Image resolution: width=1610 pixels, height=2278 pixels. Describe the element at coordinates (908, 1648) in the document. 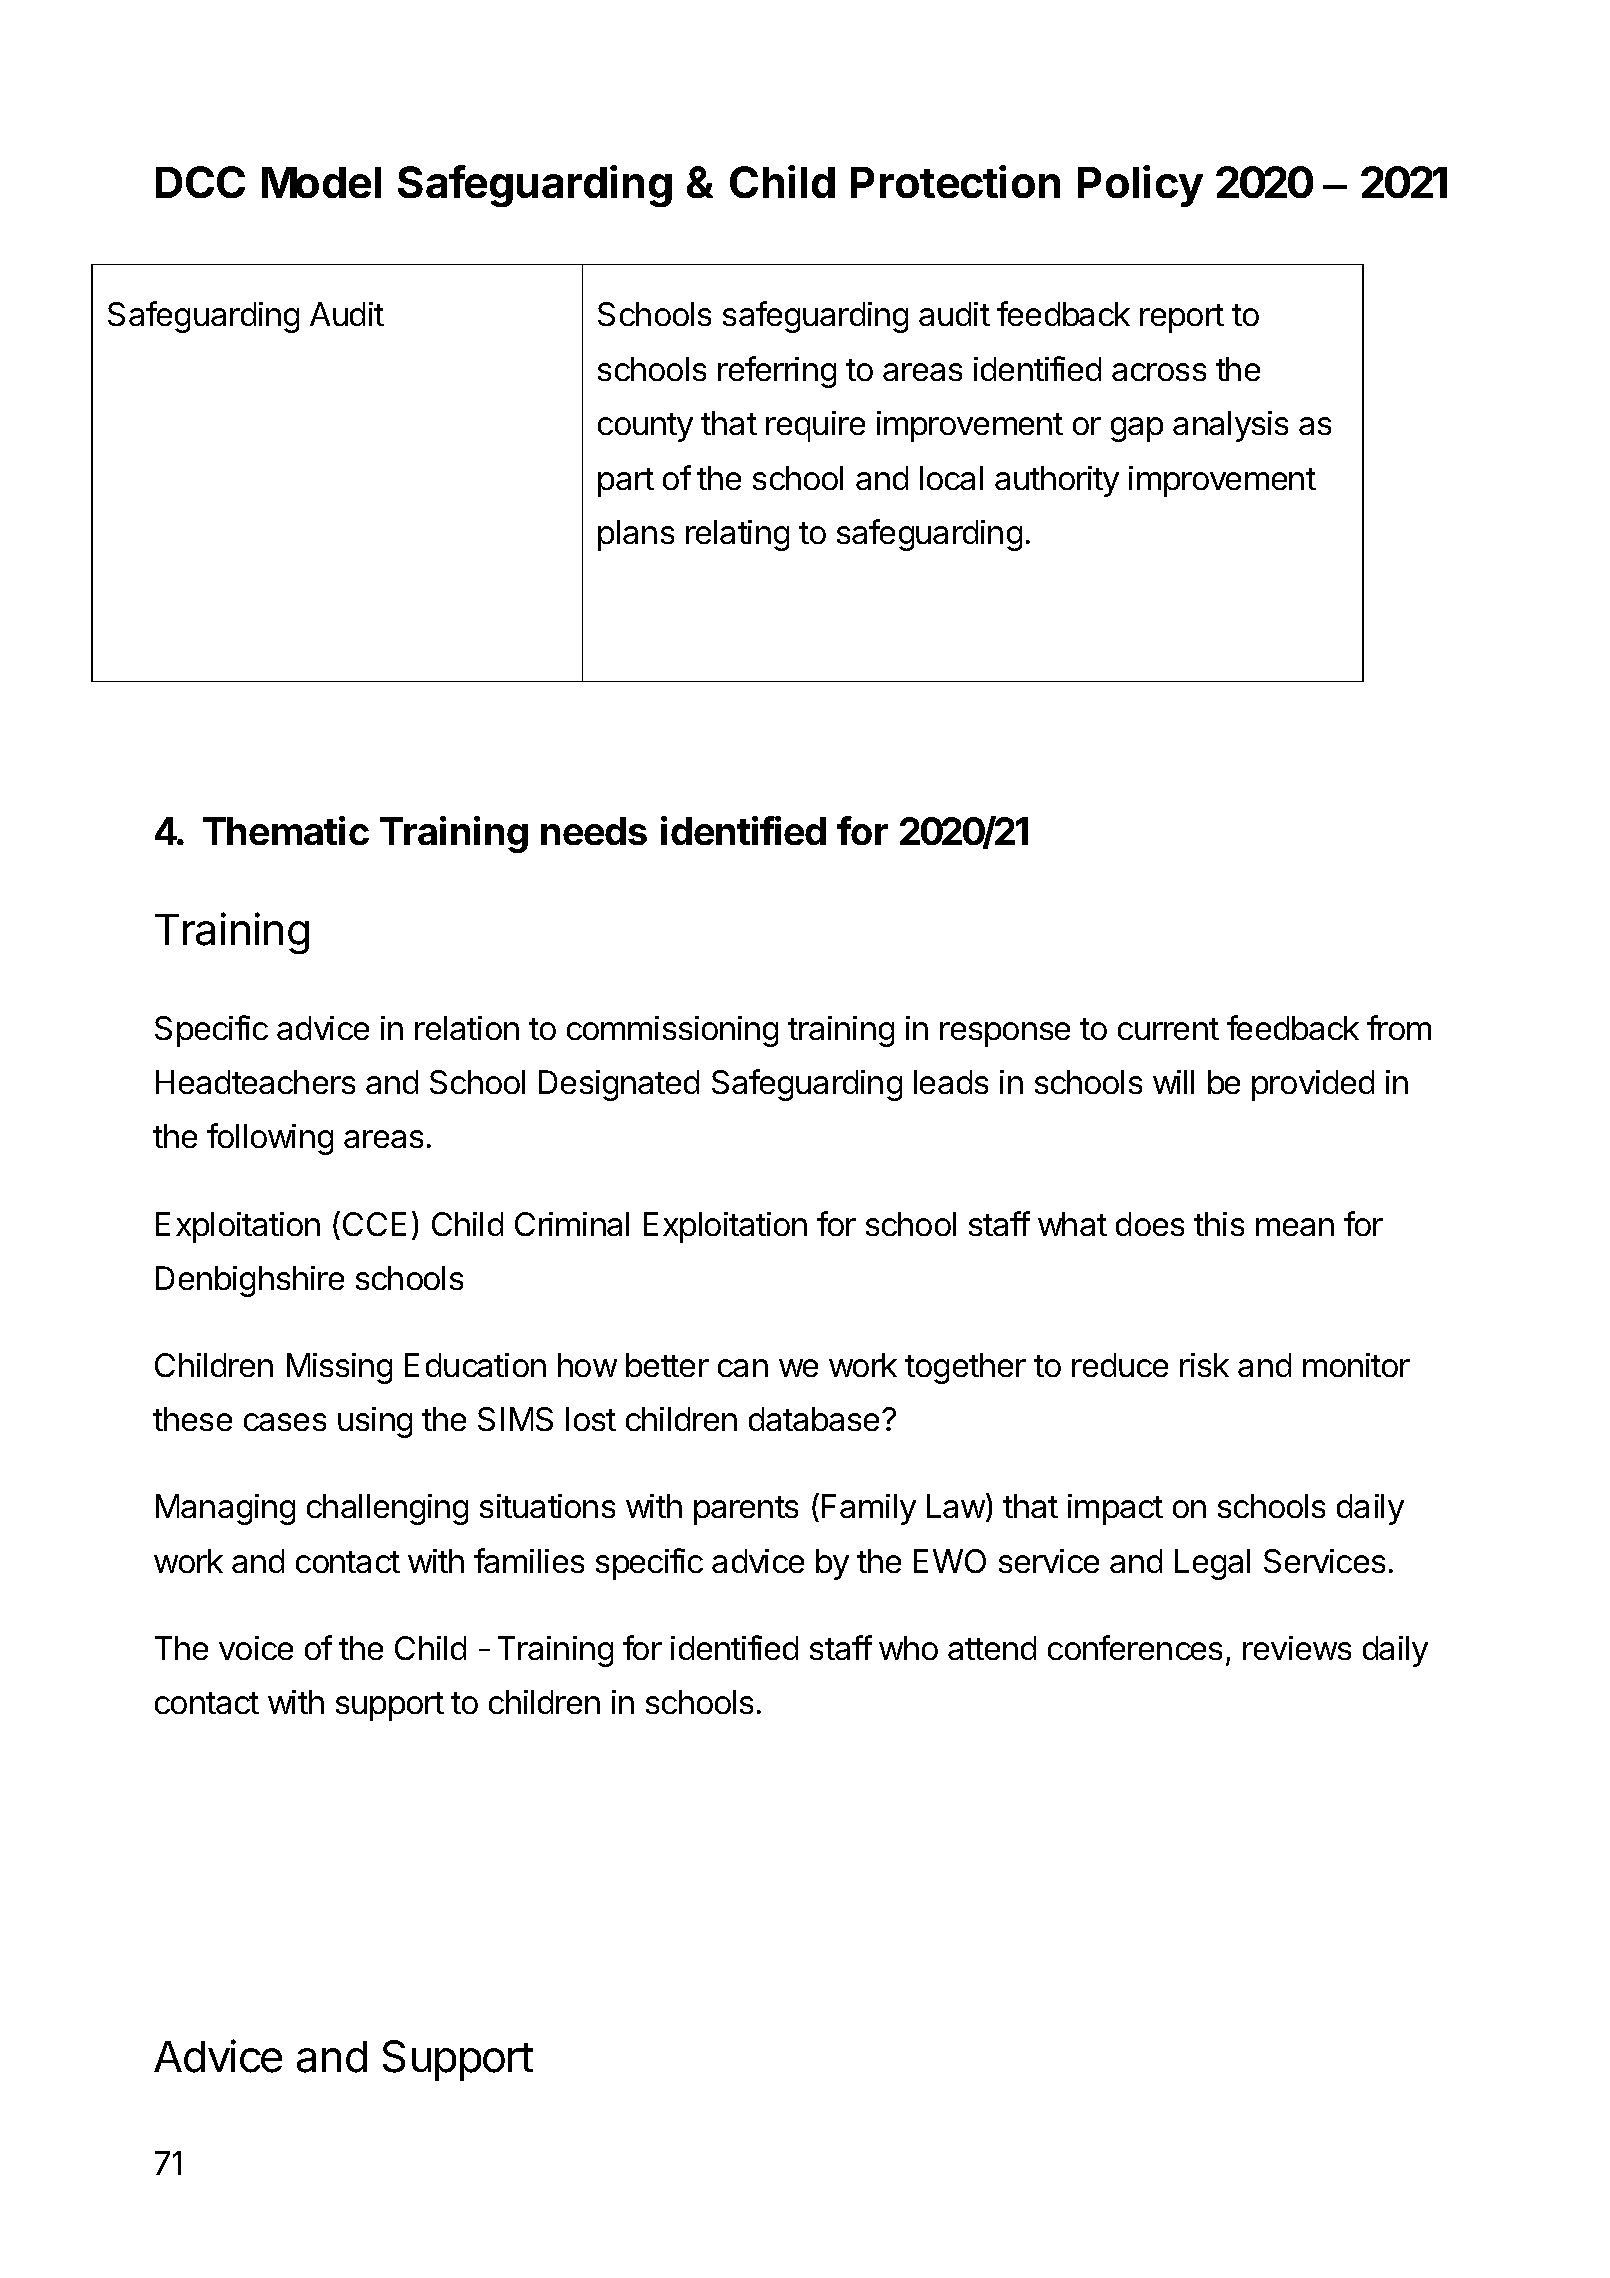

I see `who` at that location.
